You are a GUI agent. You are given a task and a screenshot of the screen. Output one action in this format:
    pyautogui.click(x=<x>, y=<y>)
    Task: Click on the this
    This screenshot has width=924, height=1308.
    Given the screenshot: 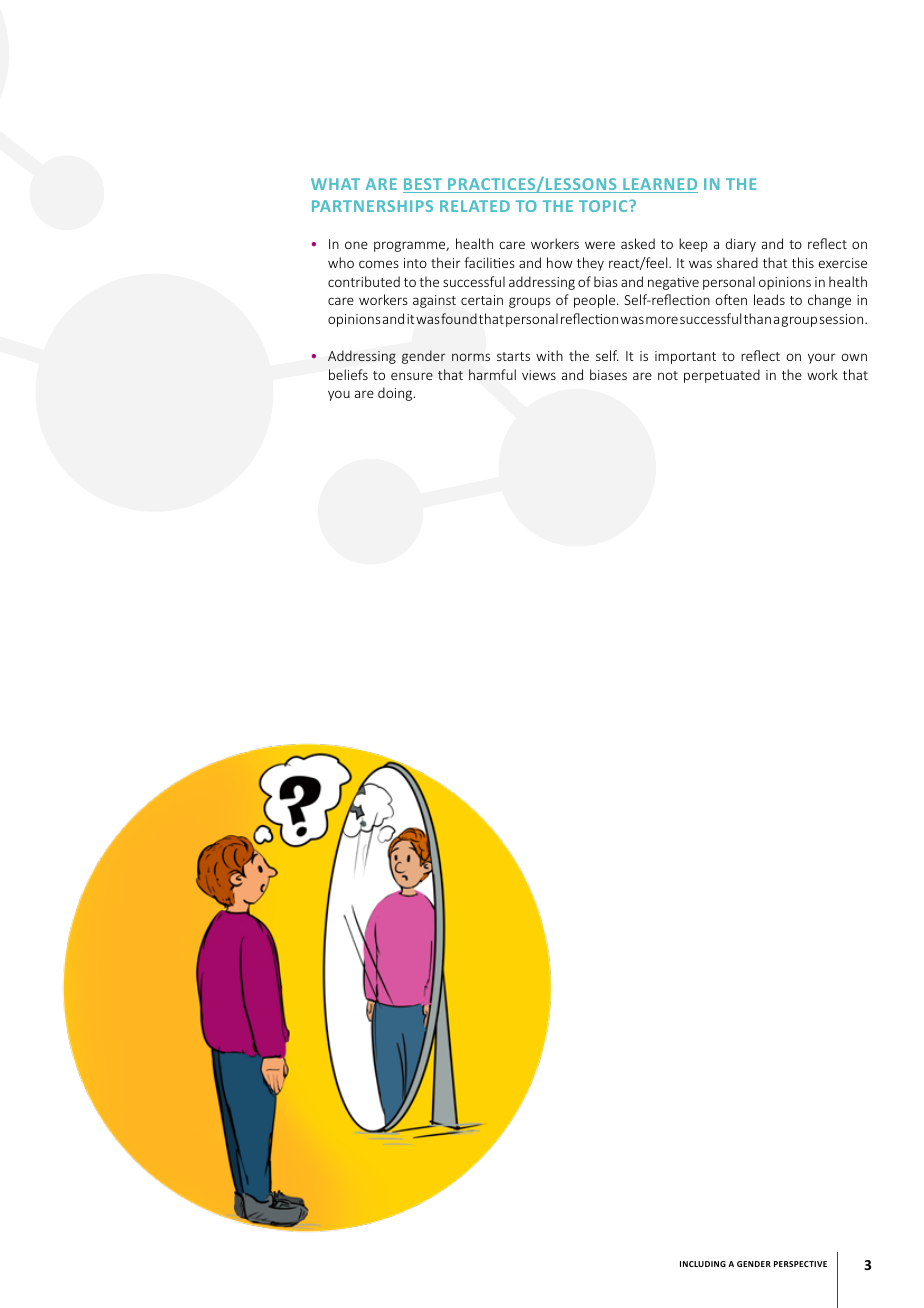 What is the action you would take?
    pyautogui.click(x=803, y=262)
